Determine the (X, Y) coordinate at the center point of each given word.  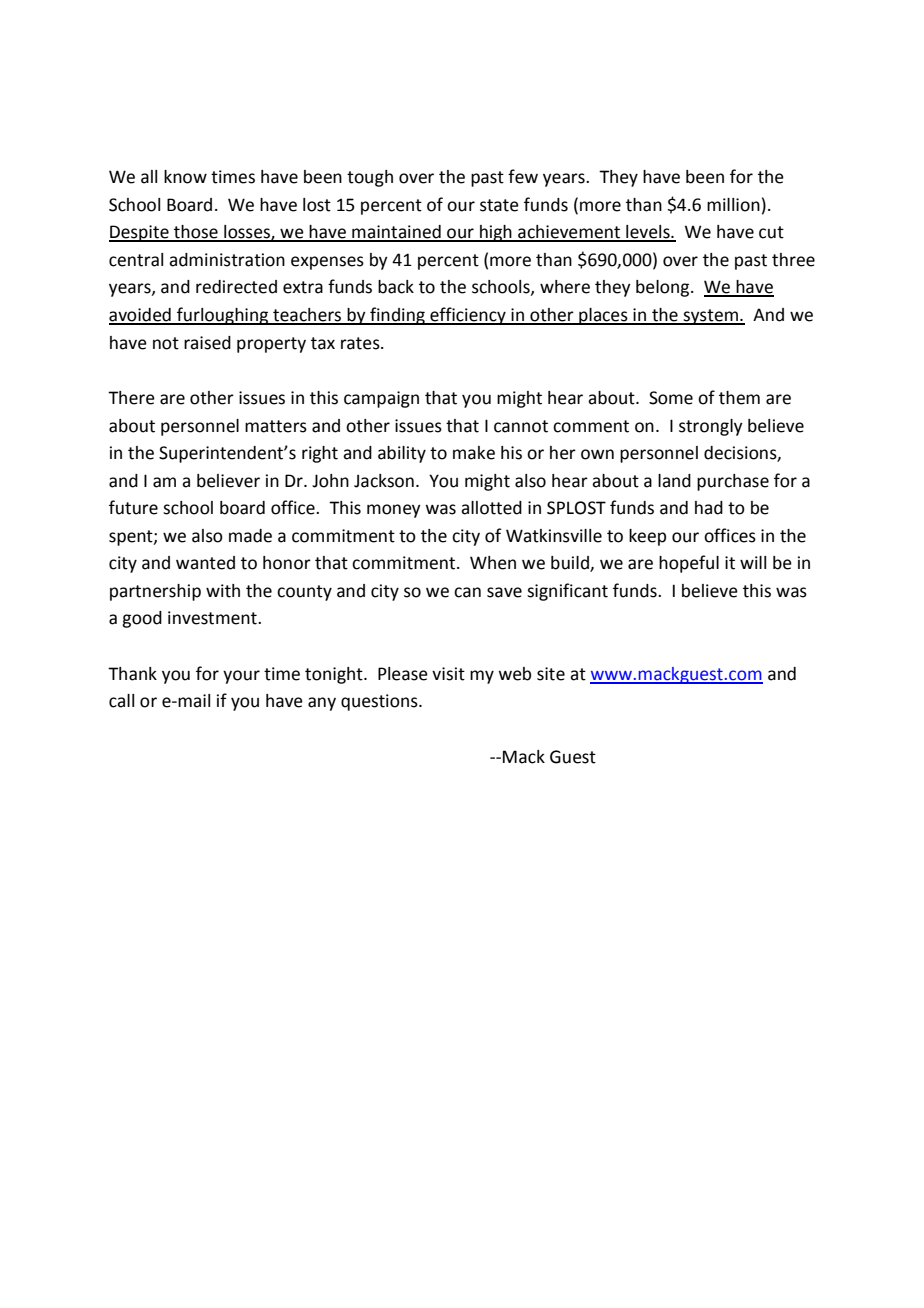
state (499, 205)
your (241, 677)
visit (448, 674)
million (733, 205)
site (551, 674)
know (185, 177)
